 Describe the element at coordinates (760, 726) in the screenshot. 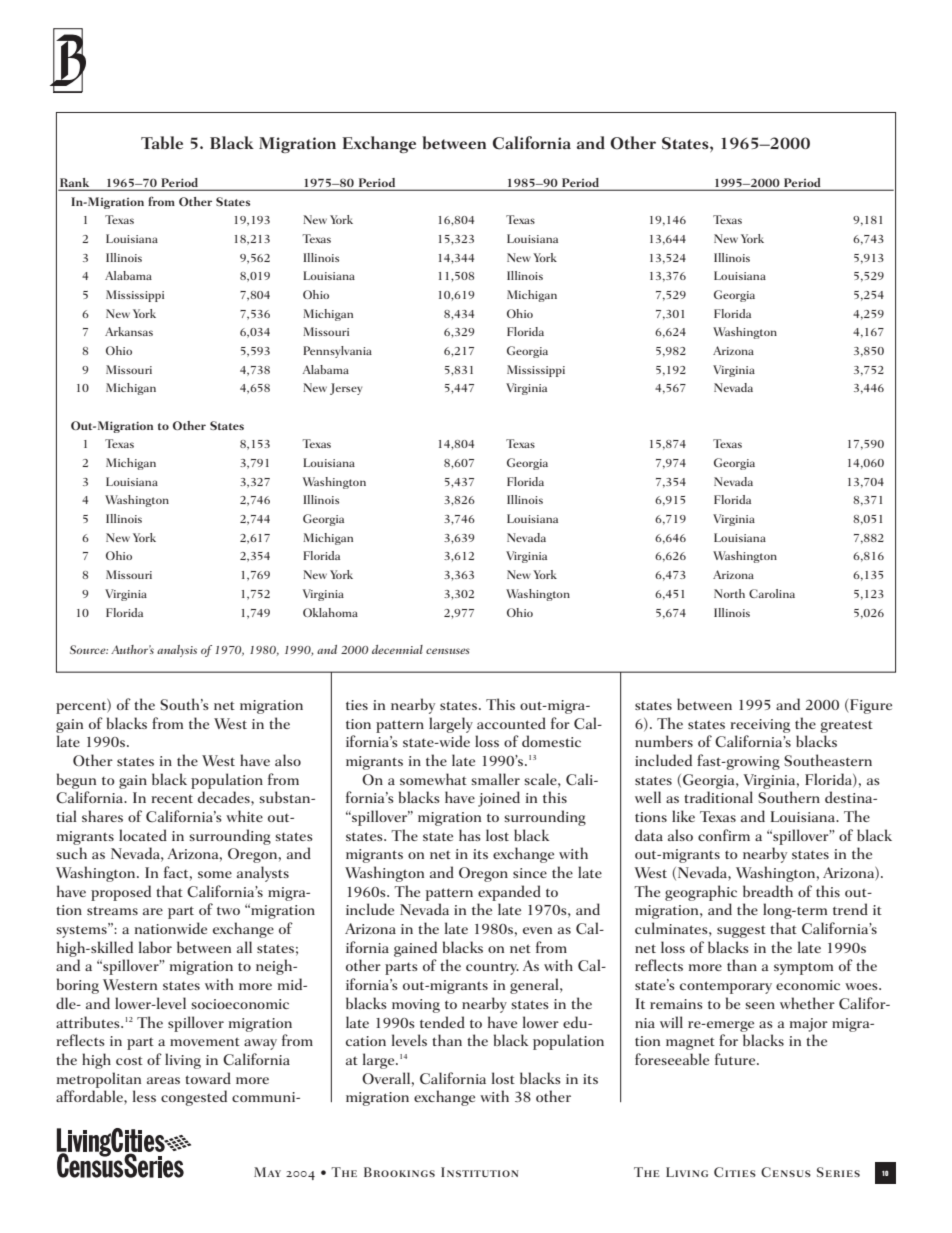

I see `receiving` at that location.
